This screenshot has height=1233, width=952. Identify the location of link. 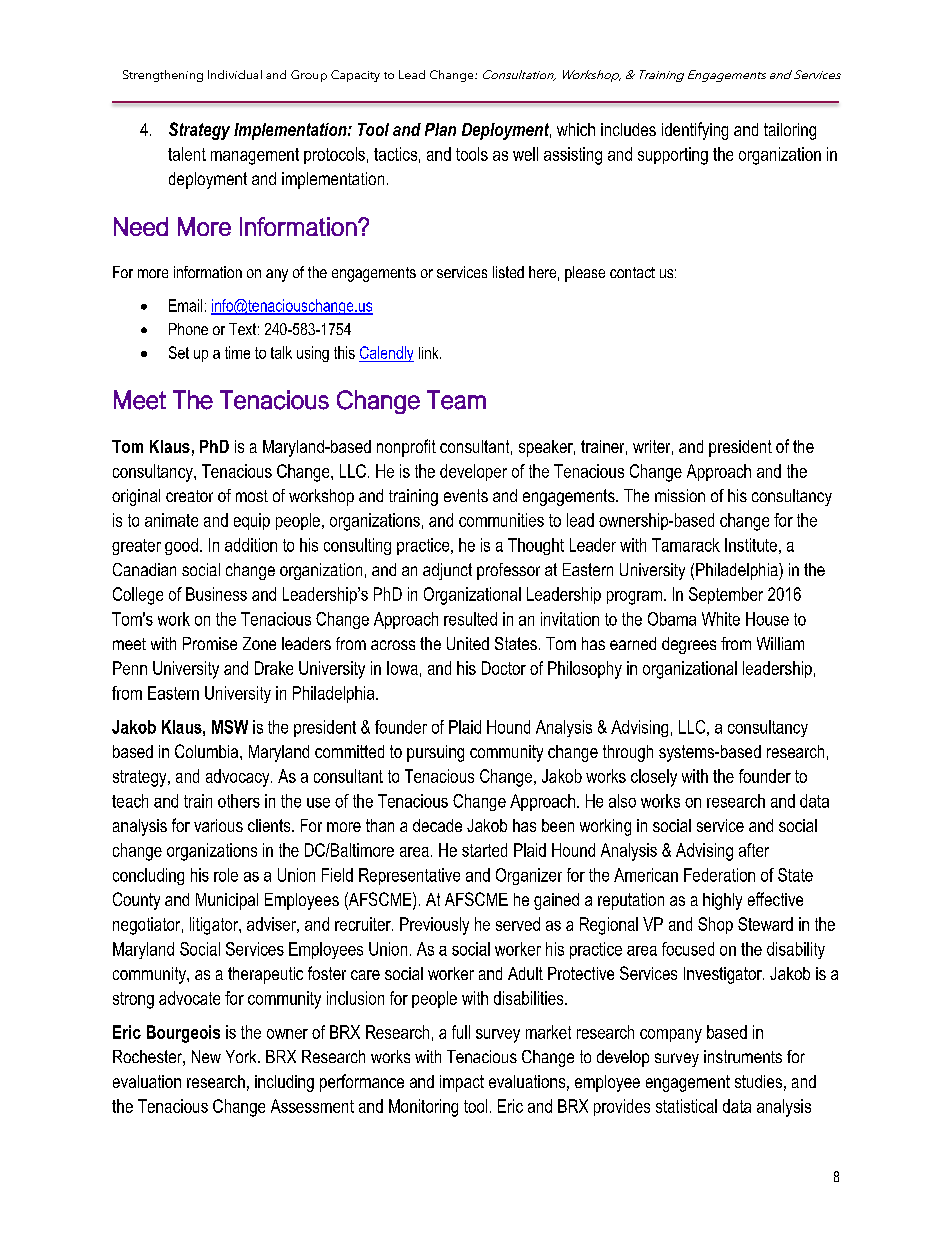
(430, 353).
